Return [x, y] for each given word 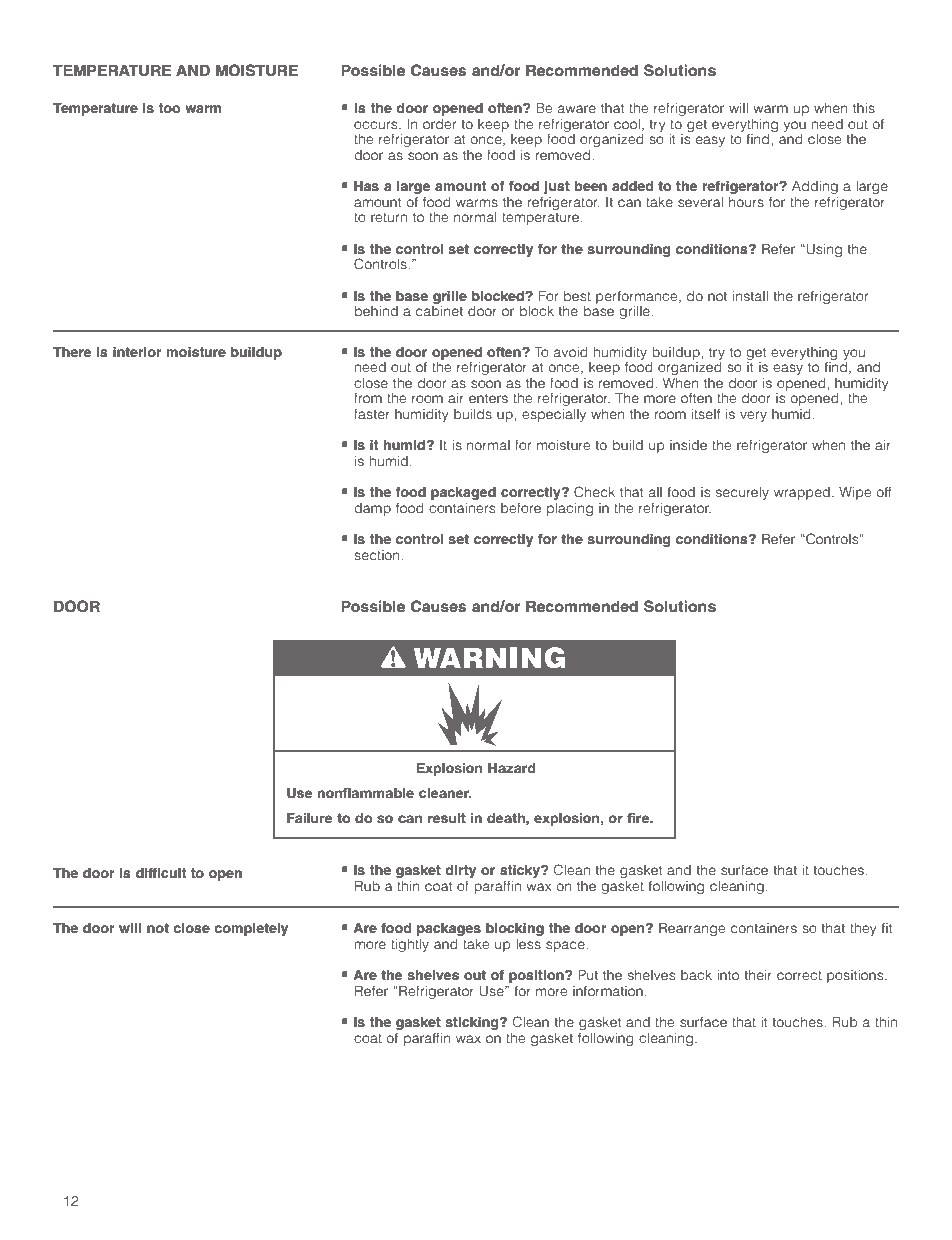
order [439, 124]
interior [137, 352]
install [750, 296]
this [864, 108]
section [378, 555]
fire [639, 818]
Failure [309, 818]
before [521, 507]
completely [251, 929]
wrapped [802, 493]
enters [488, 398]
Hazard [512, 768]
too [169, 108]
